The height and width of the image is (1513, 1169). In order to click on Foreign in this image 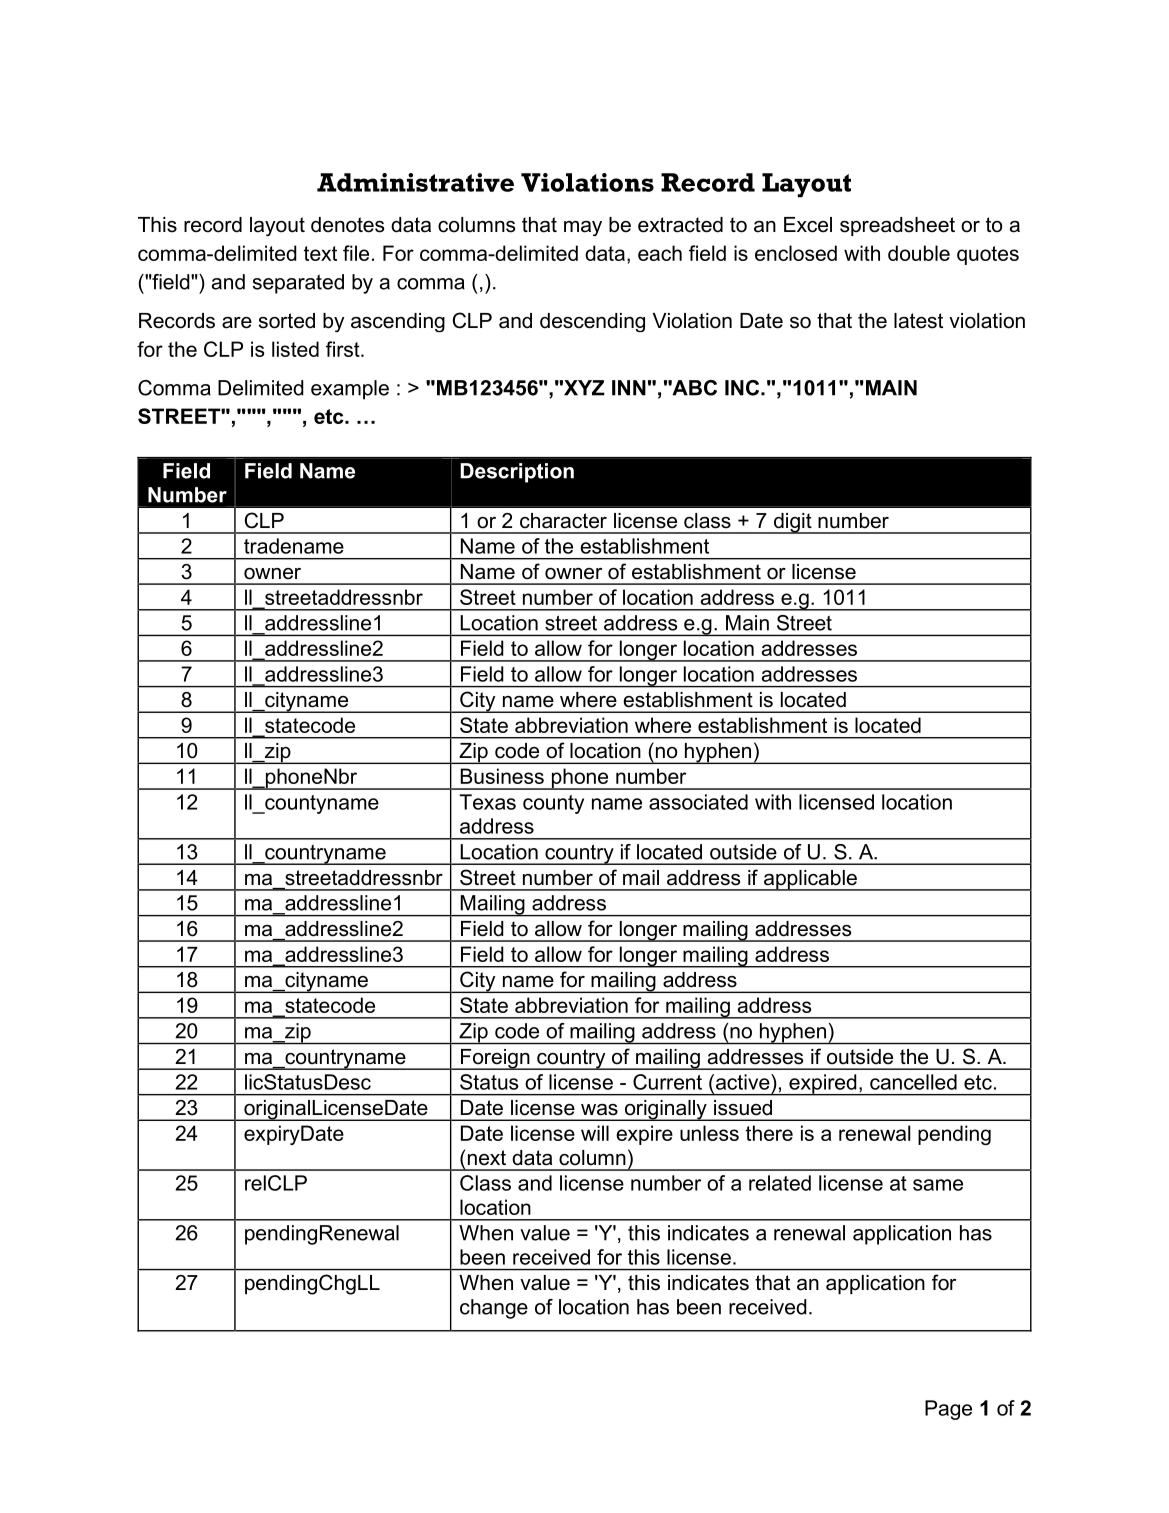, I will do `click(495, 1059)`.
